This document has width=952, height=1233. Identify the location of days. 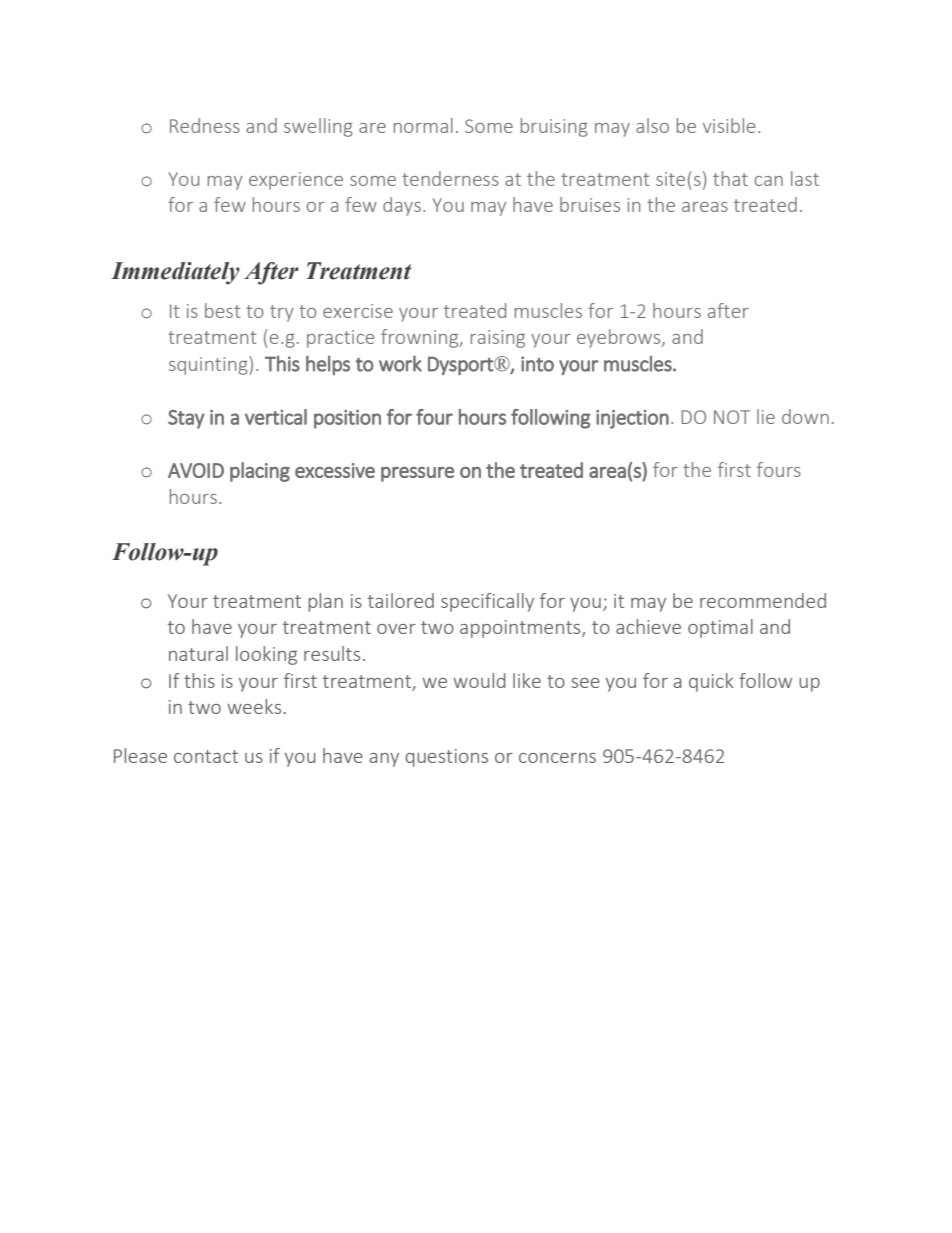
(402, 206).
